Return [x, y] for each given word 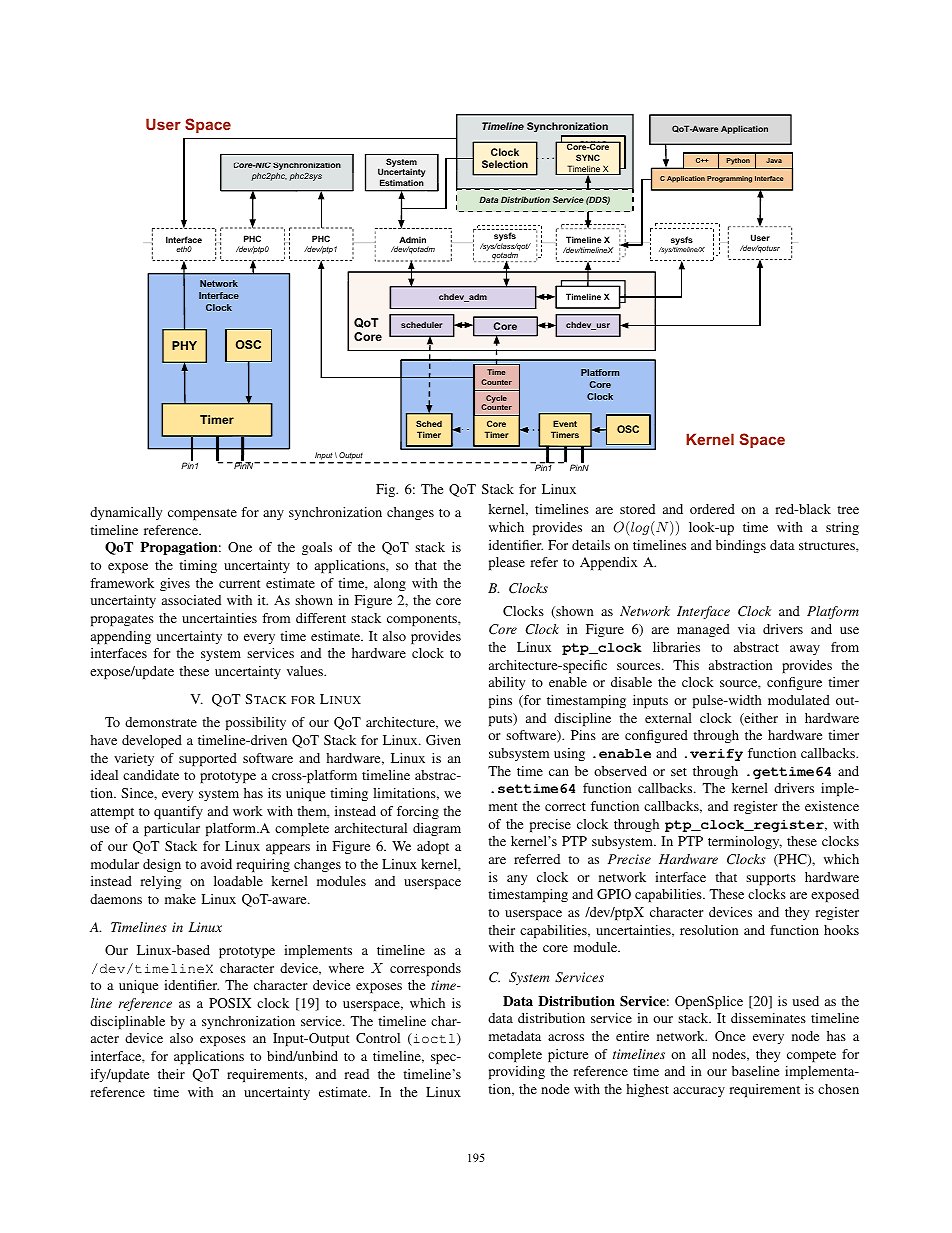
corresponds [425, 969]
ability [507, 683]
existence [832, 806]
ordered [712, 509]
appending [121, 637]
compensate [202, 514]
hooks [841, 930]
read [356, 1074]
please [507, 563]
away [805, 650]
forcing [418, 812]
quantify [178, 812]
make [180, 899]
